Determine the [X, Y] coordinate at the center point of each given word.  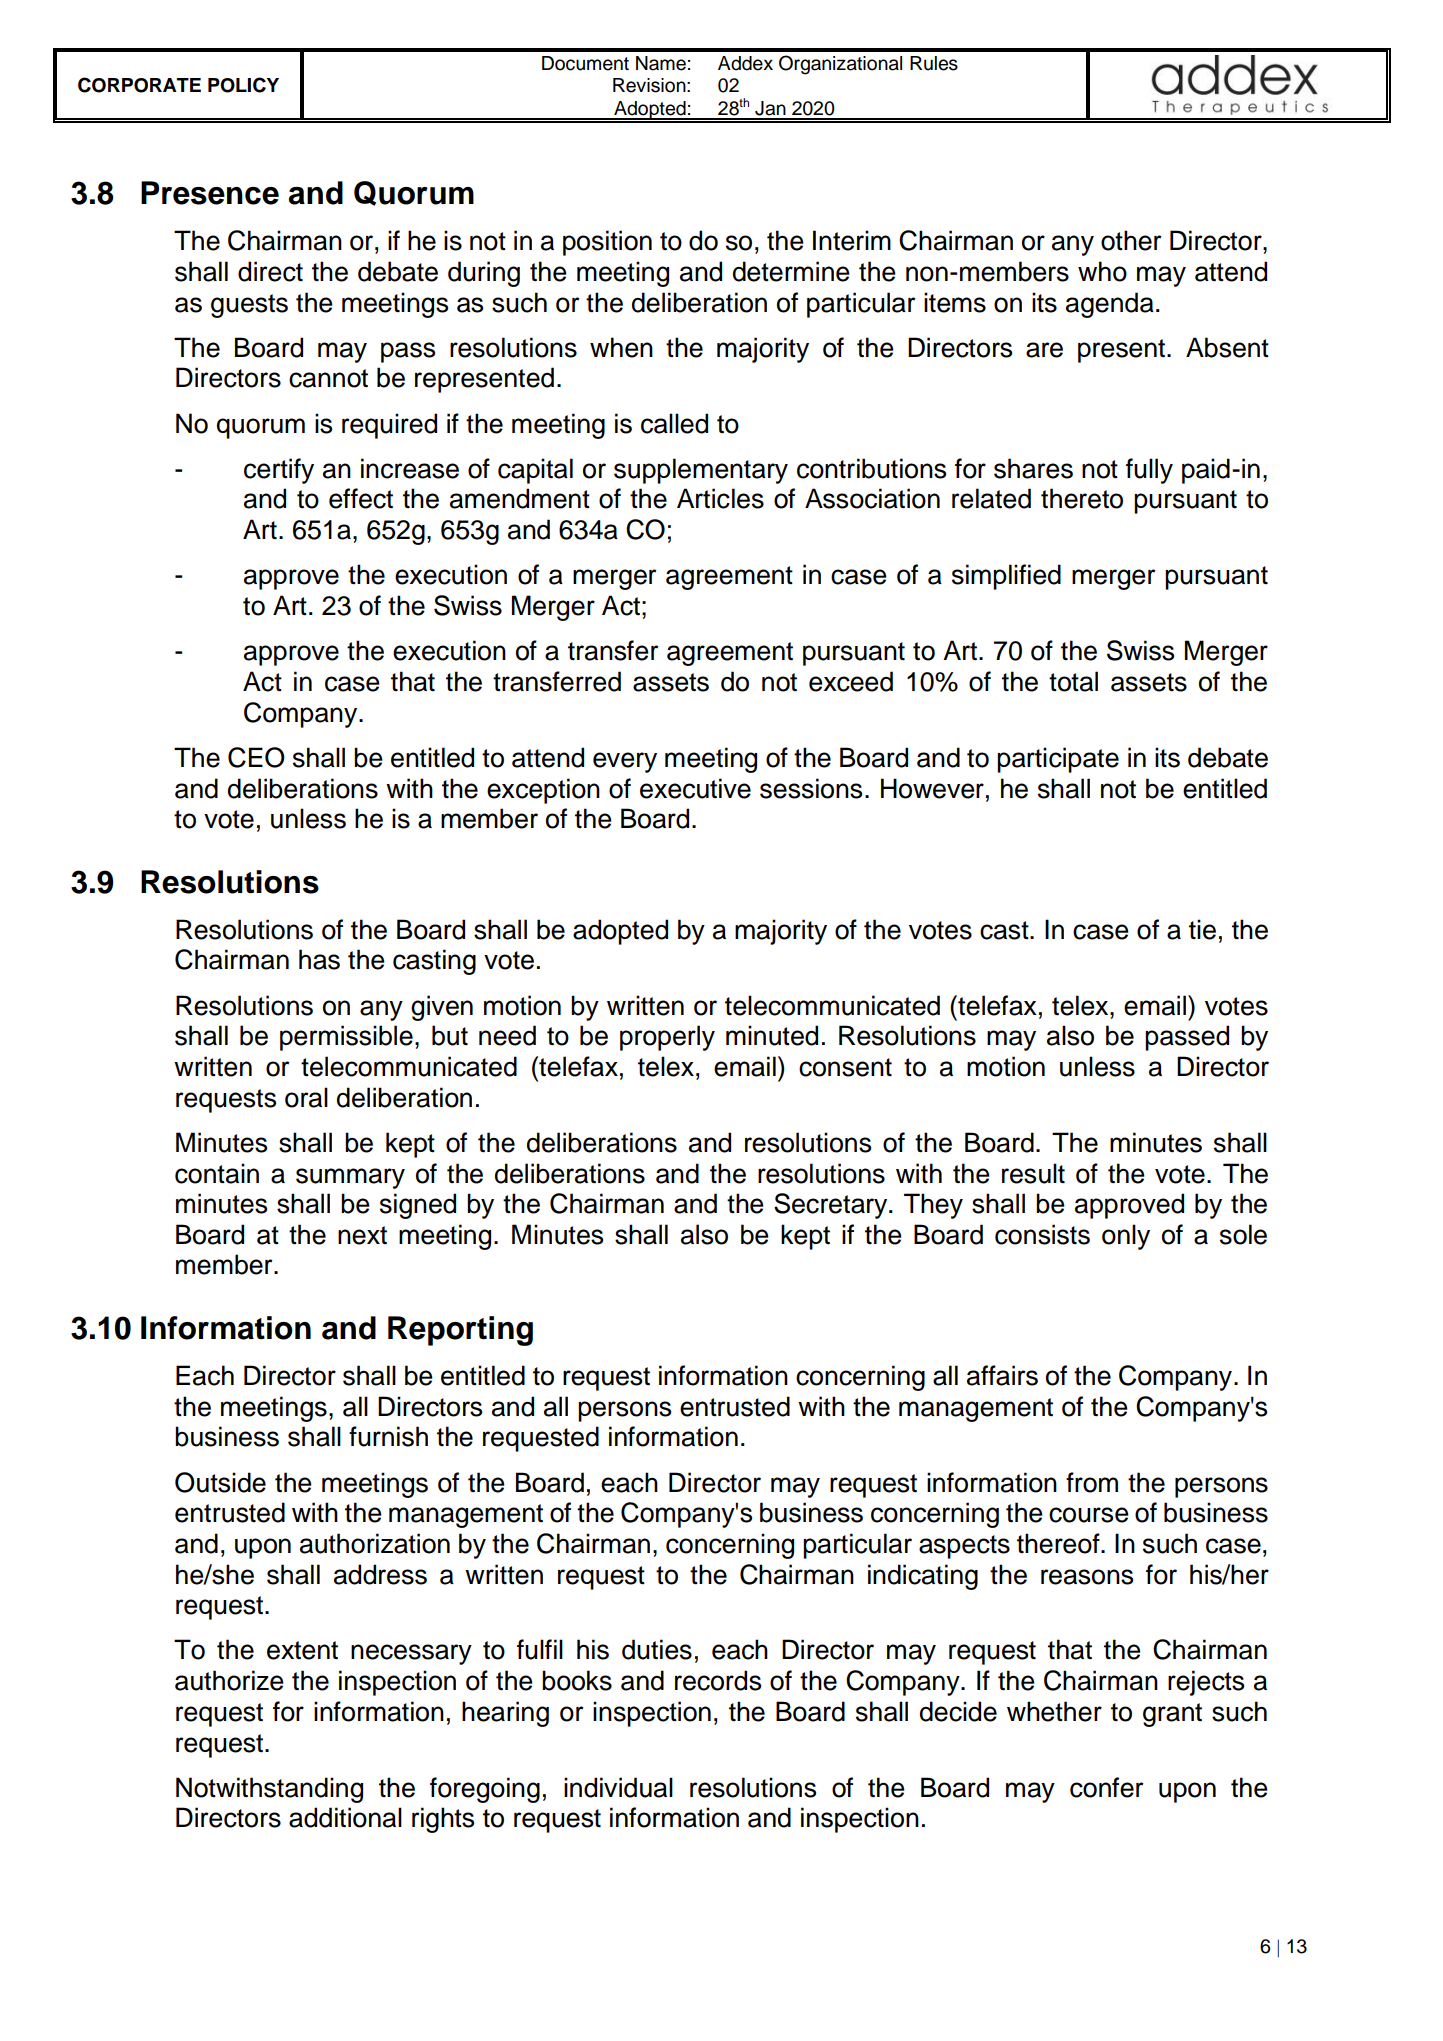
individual [618, 1787]
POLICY [243, 85]
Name [661, 63]
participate [1058, 760]
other [1131, 240]
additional [345, 1817]
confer [1107, 1787]
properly [667, 1038]
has [319, 959]
